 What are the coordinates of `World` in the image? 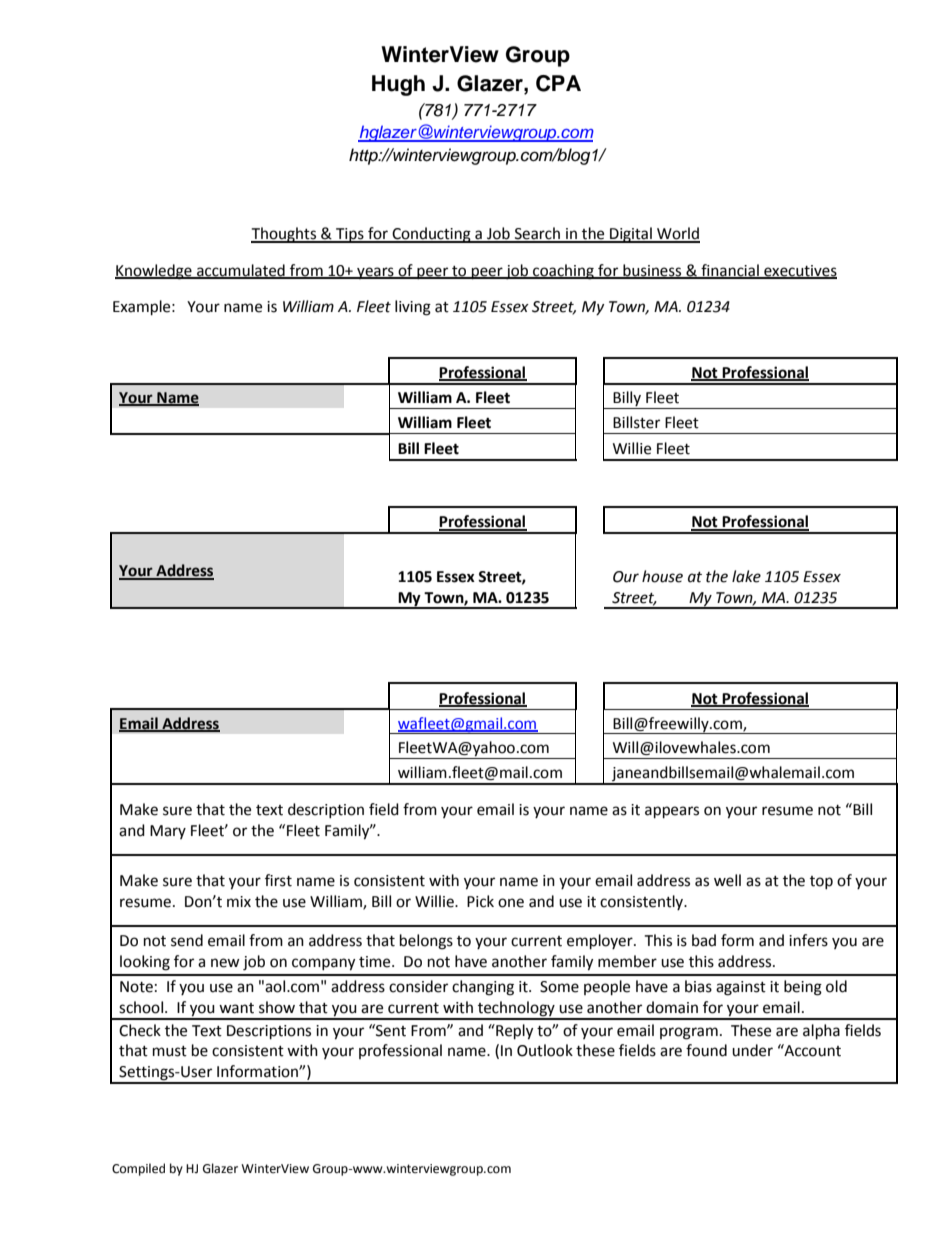 It's located at (677, 234).
